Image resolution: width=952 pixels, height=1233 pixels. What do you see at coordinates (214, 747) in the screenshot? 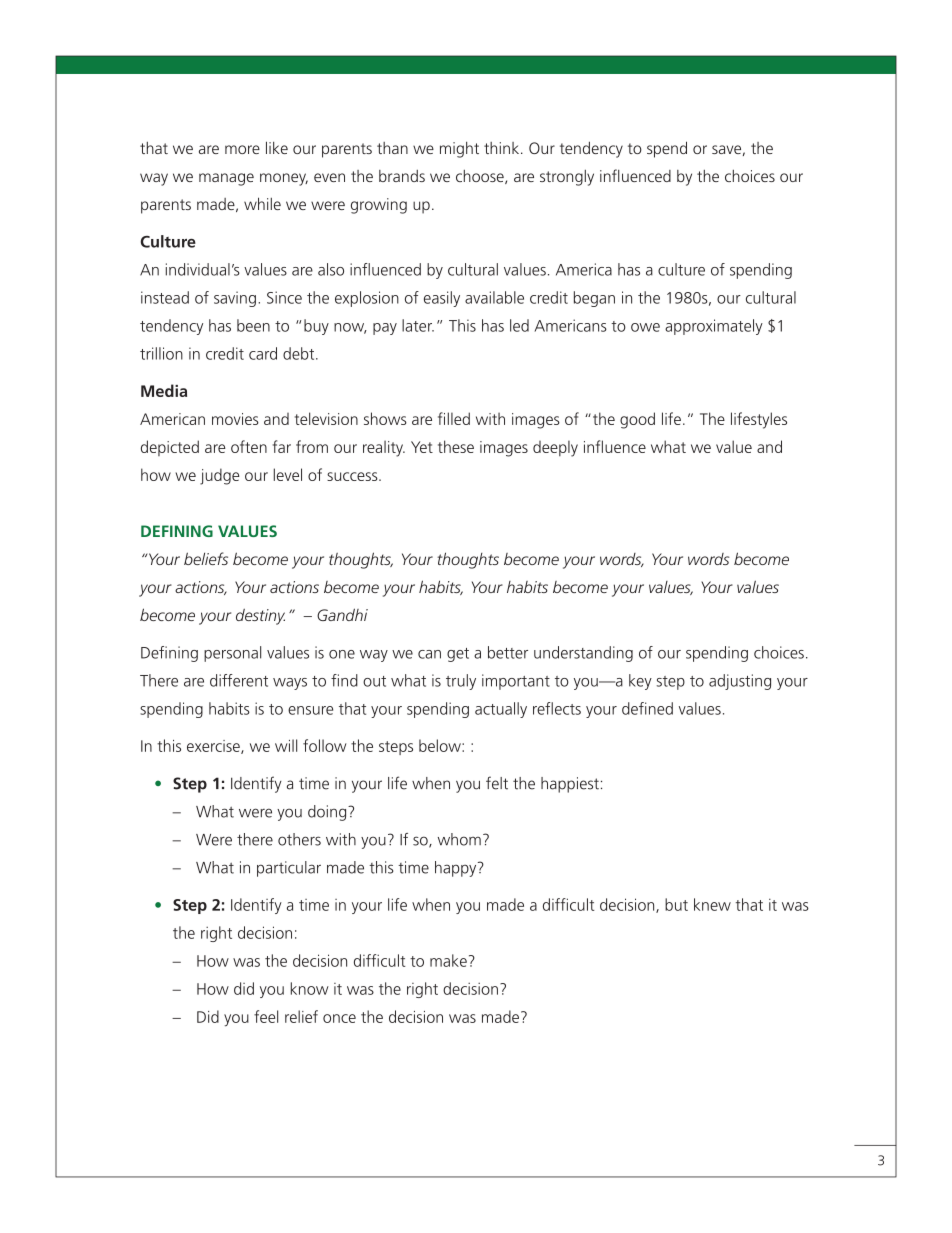
I see `exercise` at bounding box center [214, 747].
